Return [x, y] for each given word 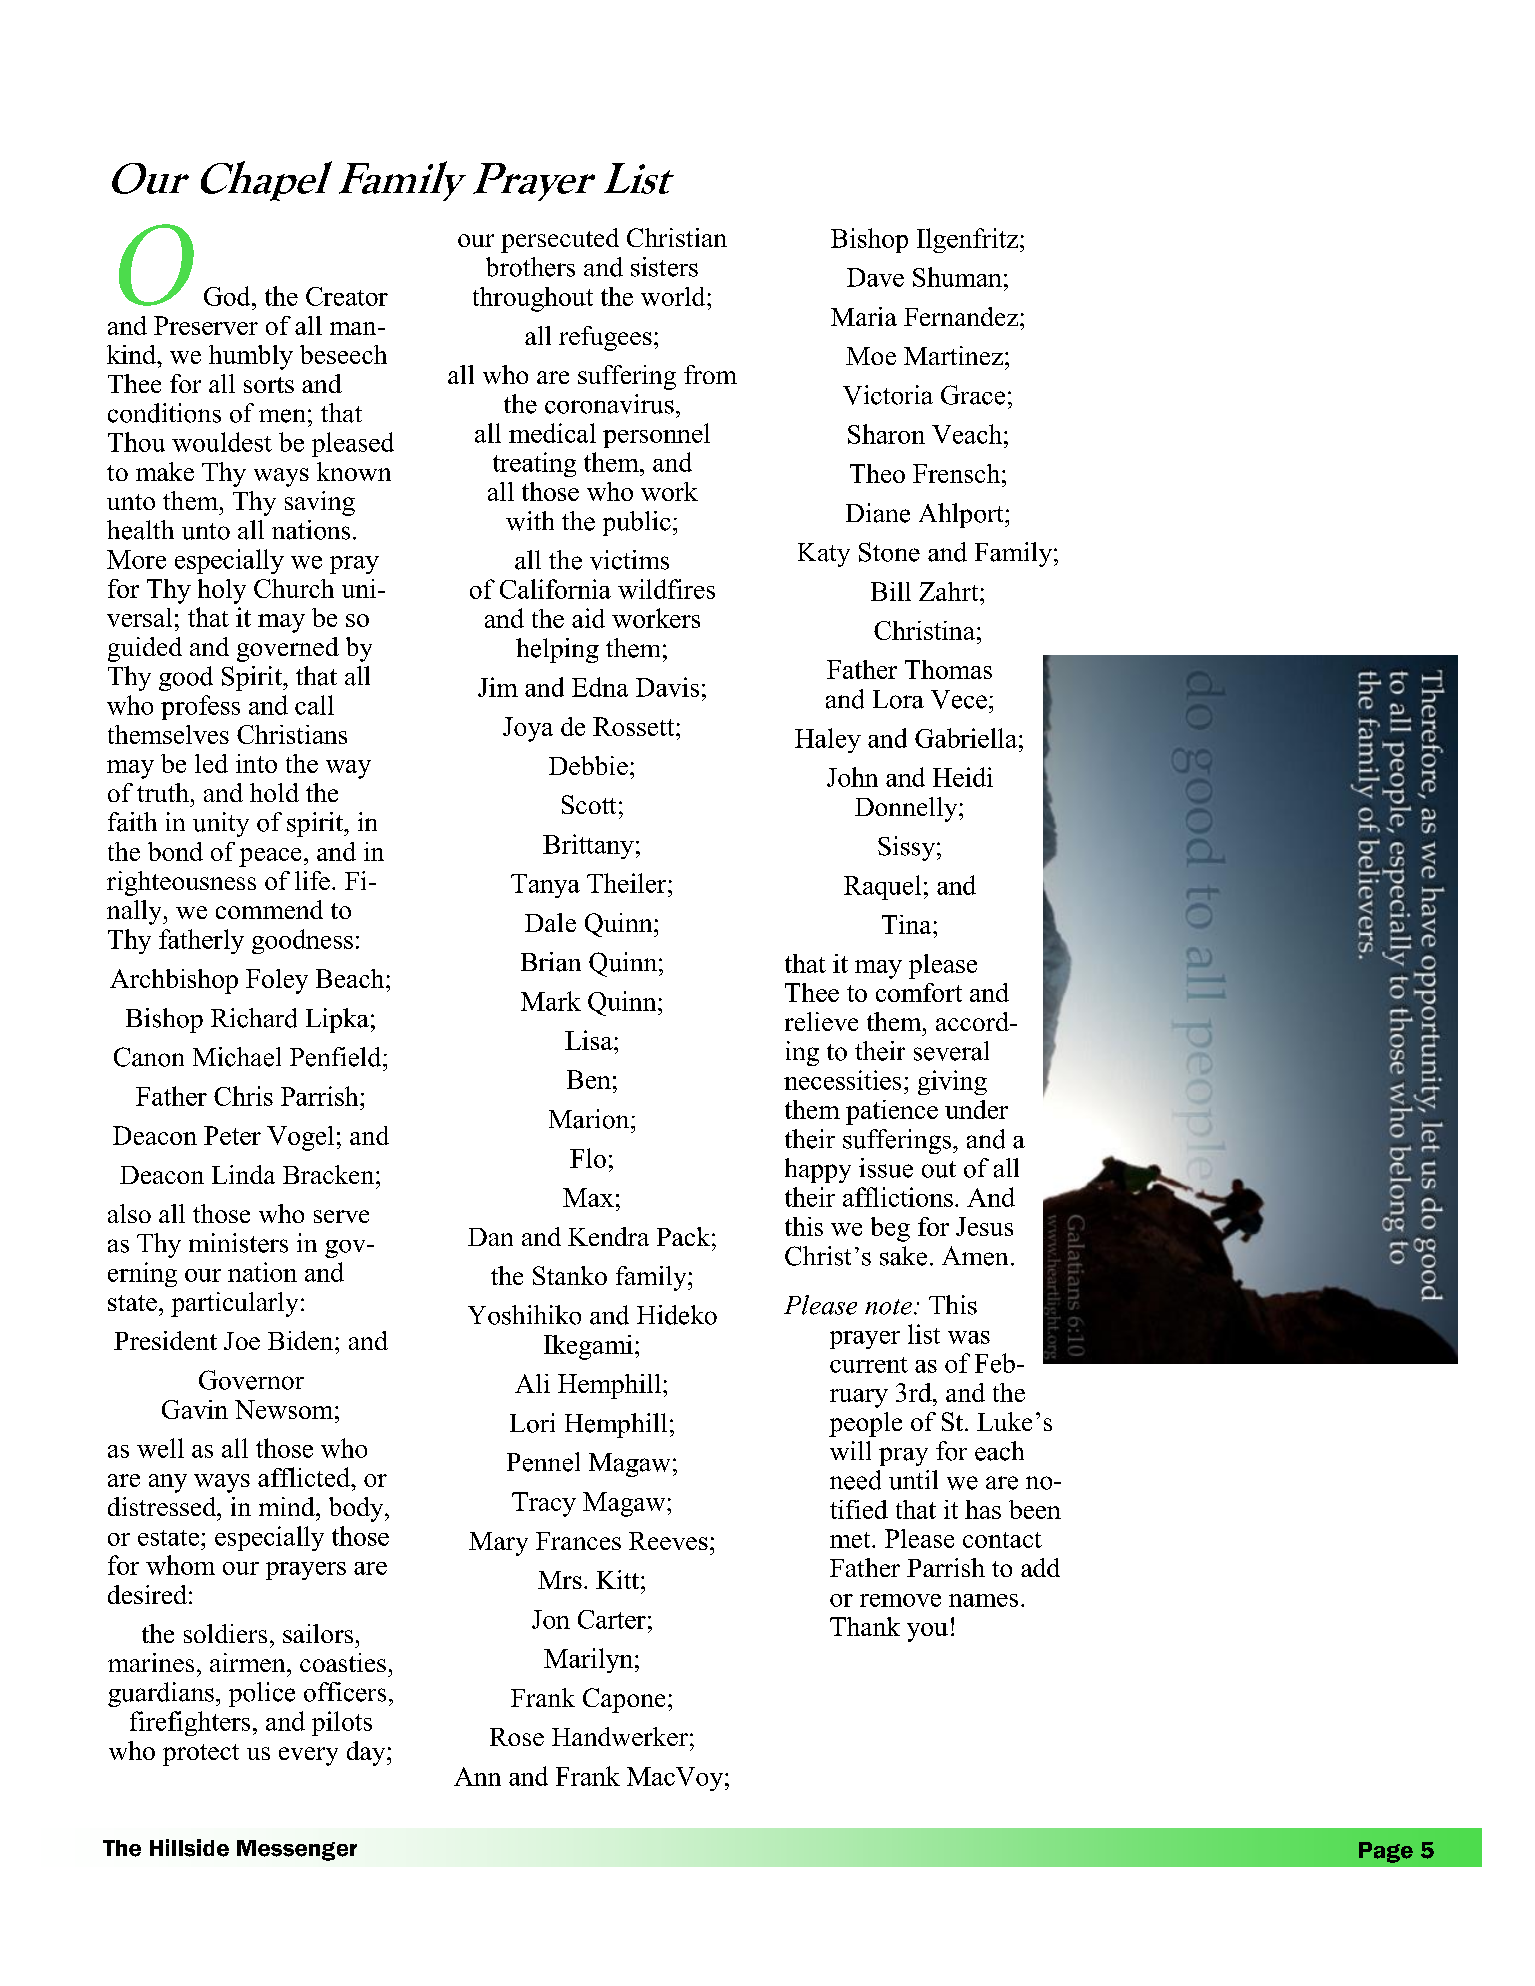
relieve [821, 1021]
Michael [237, 1057]
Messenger [297, 1850]
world [674, 296]
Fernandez [962, 316]
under [976, 1109]
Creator [347, 296]
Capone [624, 1700]
